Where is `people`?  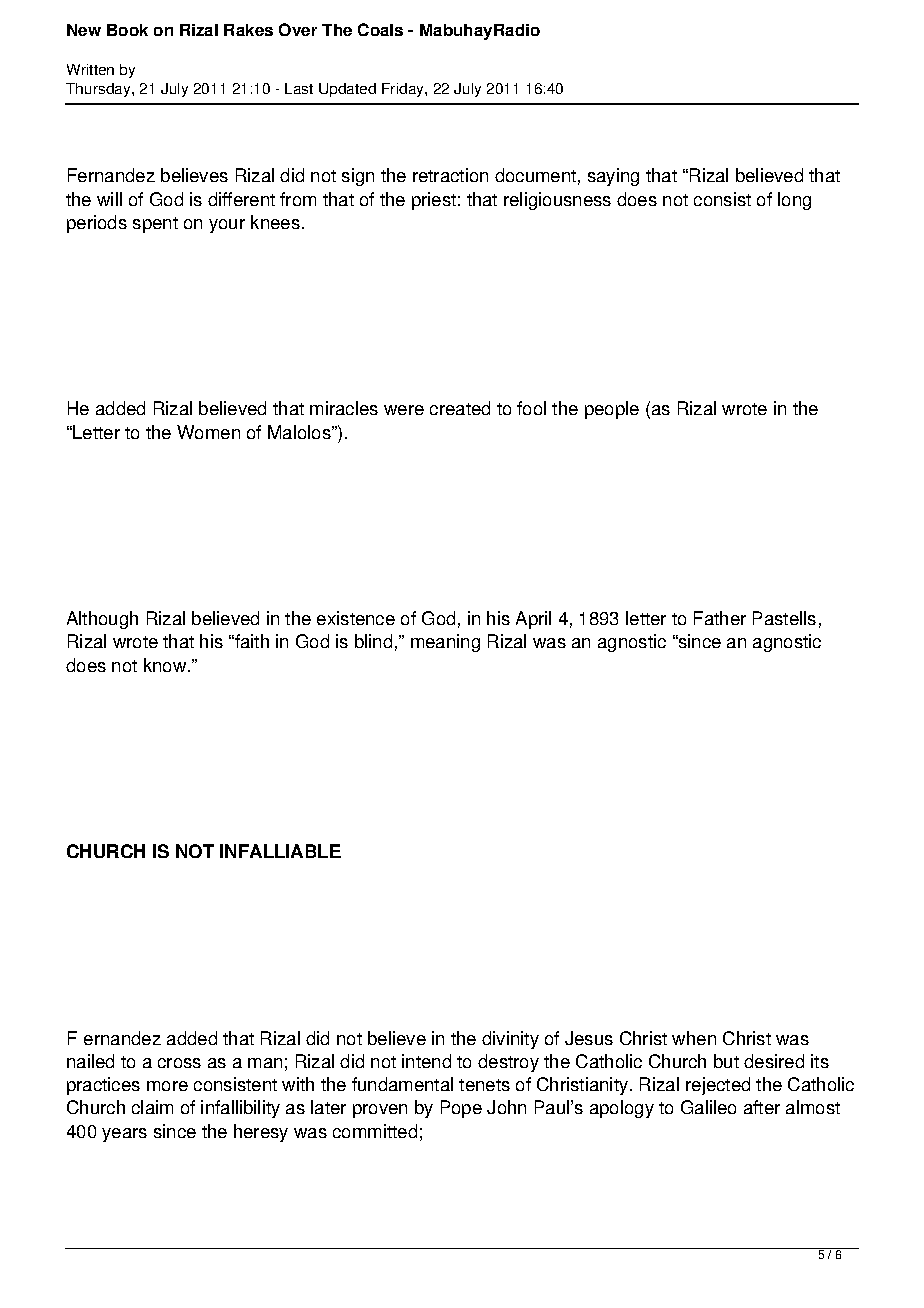
people is located at coordinates (612, 410).
